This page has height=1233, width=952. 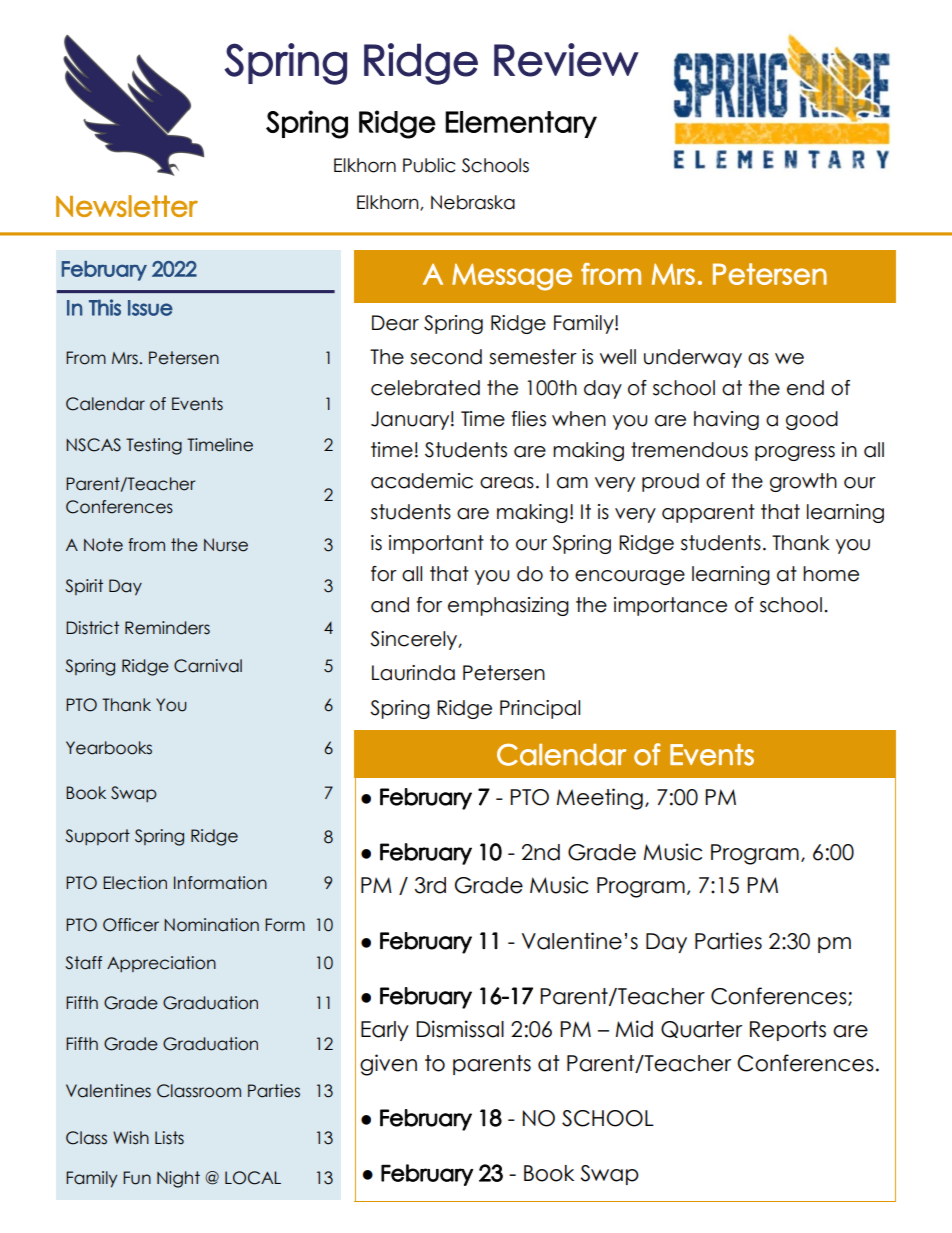 I want to click on emphasizing, so click(x=508, y=606).
